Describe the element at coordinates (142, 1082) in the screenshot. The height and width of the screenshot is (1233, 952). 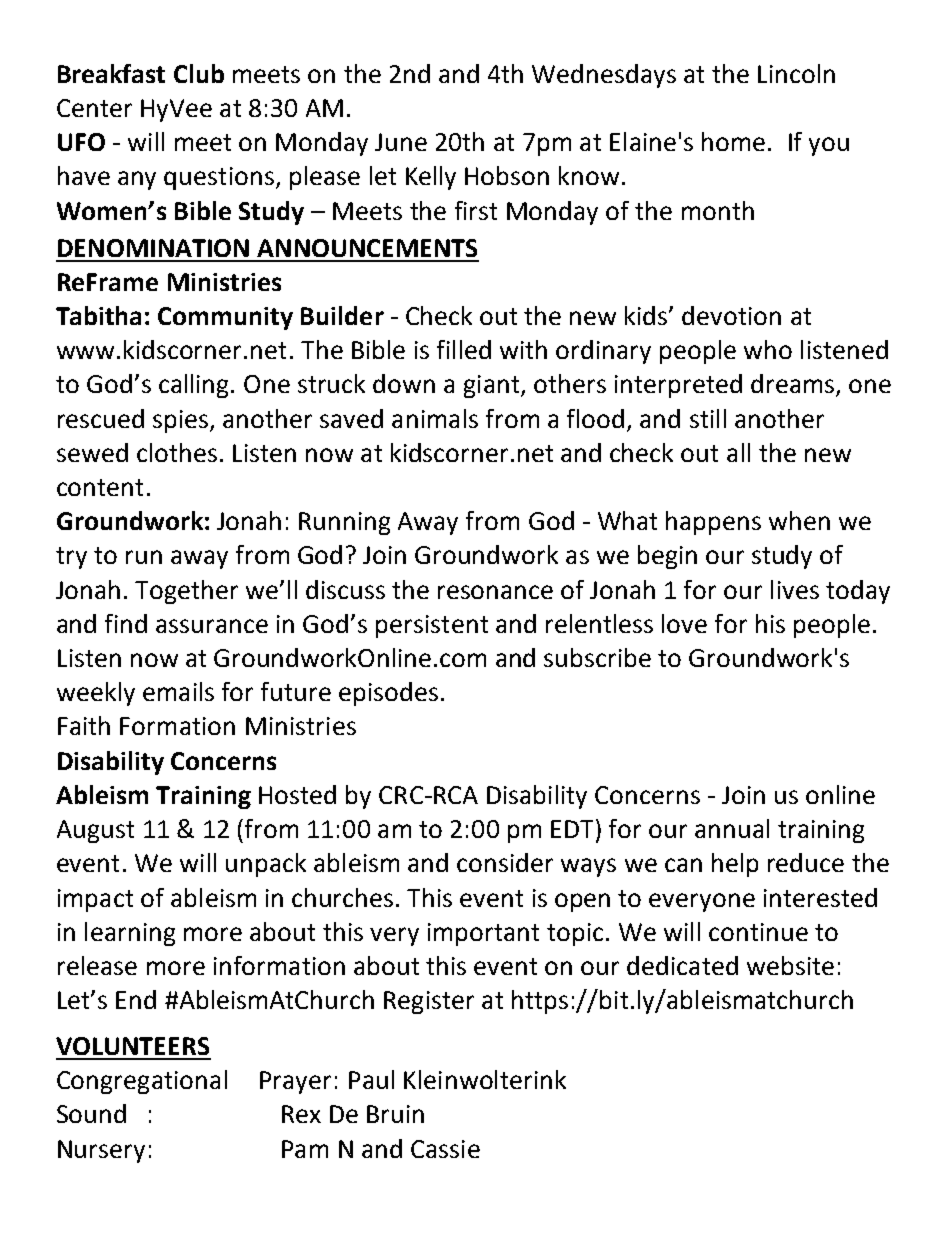
I see `Congregational` at that location.
